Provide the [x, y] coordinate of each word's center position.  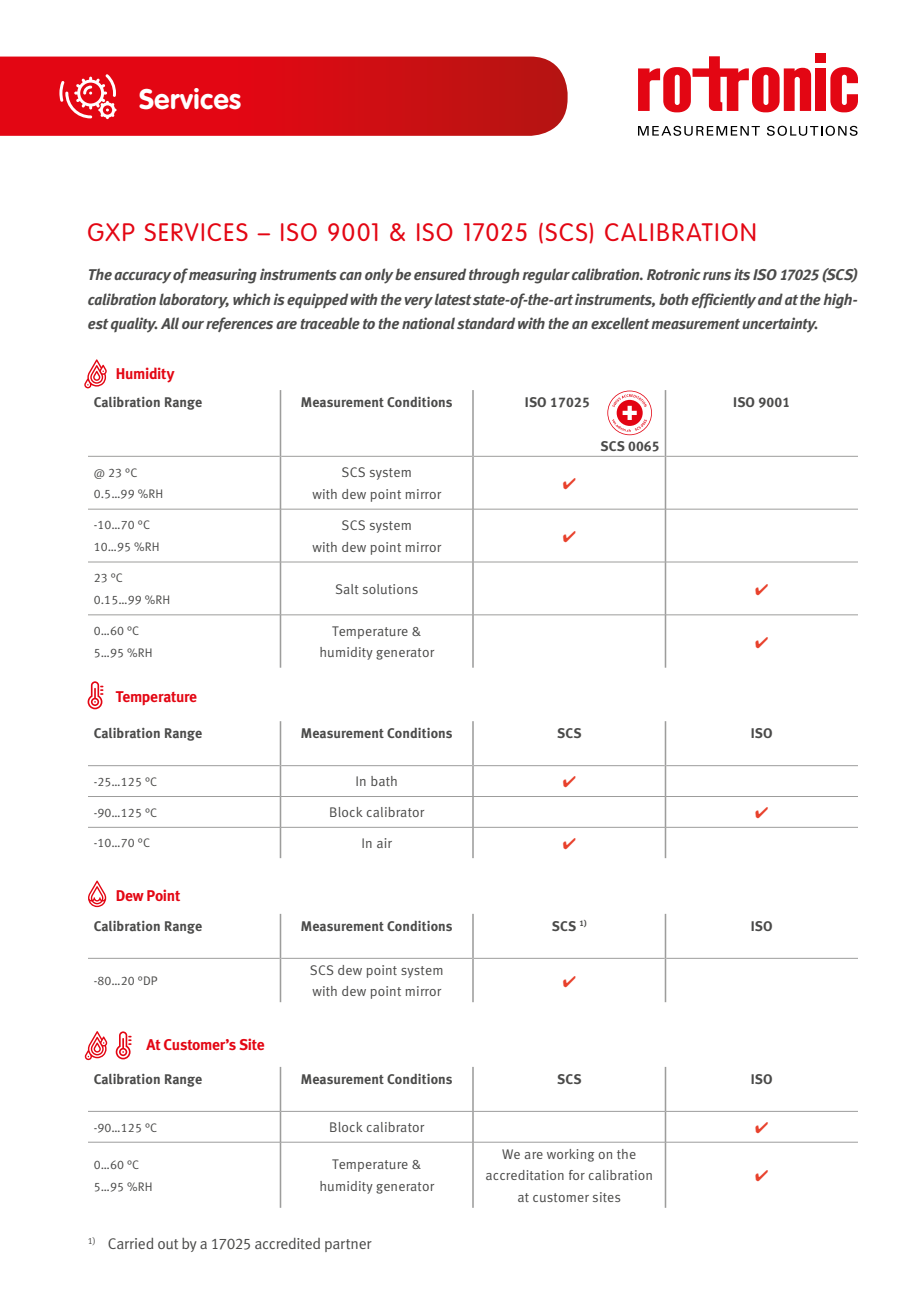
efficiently [724, 301]
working [570, 1155]
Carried [130, 1243]
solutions [390, 589]
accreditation [525, 1175]
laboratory [194, 301]
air [384, 843]
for [577, 1175]
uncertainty [779, 325]
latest [453, 299]
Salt [347, 589]
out [168, 1244]
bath [384, 781]
